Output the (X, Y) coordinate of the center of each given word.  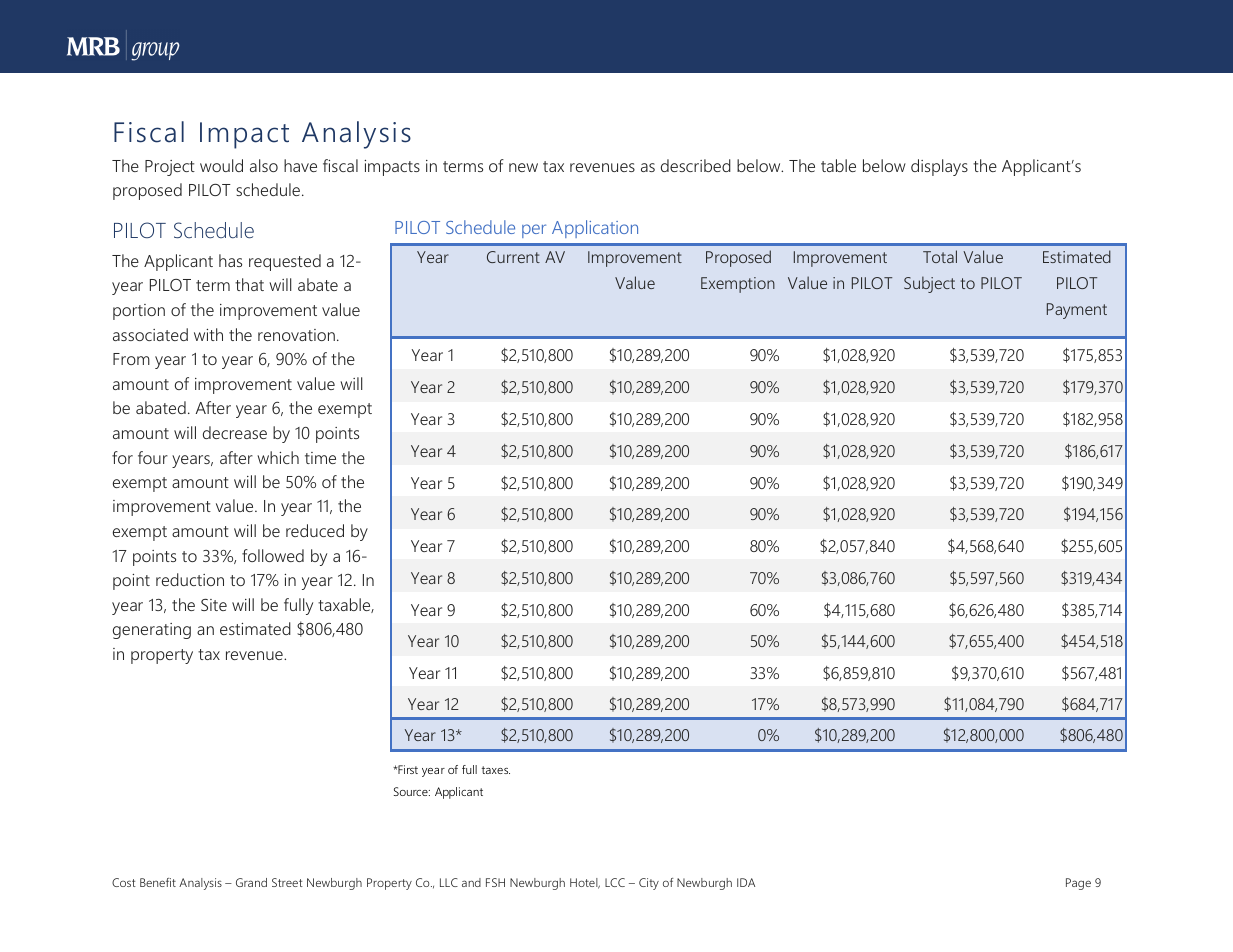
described (696, 165)
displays (939, 167)
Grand (251, 882)
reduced (315, 530)
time (320, 458)
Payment (1077, 311)
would (221, 165)
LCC (615, 882)
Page (1078, 884)
